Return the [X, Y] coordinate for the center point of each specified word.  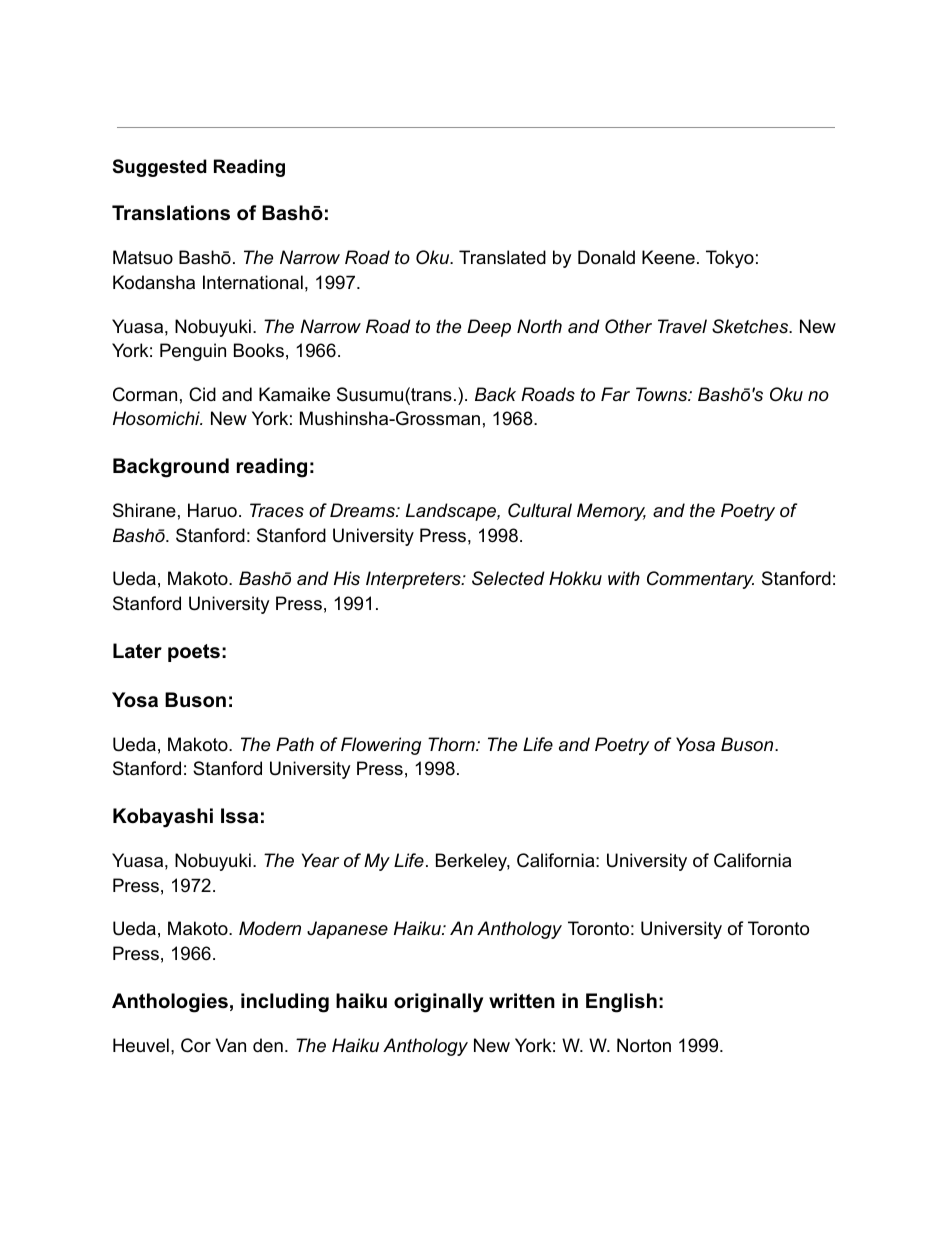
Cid [202, 394]
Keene [668, 257]
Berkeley [473, 862]
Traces [277, 510]
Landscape [452, 512]
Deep [489, 328]
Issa [239, 816]
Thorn [452, 744]
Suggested [160, 168]
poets [194, 653]
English [621, 1003]
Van [231, 1045]
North [539, 326]
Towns [663, 394]
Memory [611, 512]
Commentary [700, 580]
